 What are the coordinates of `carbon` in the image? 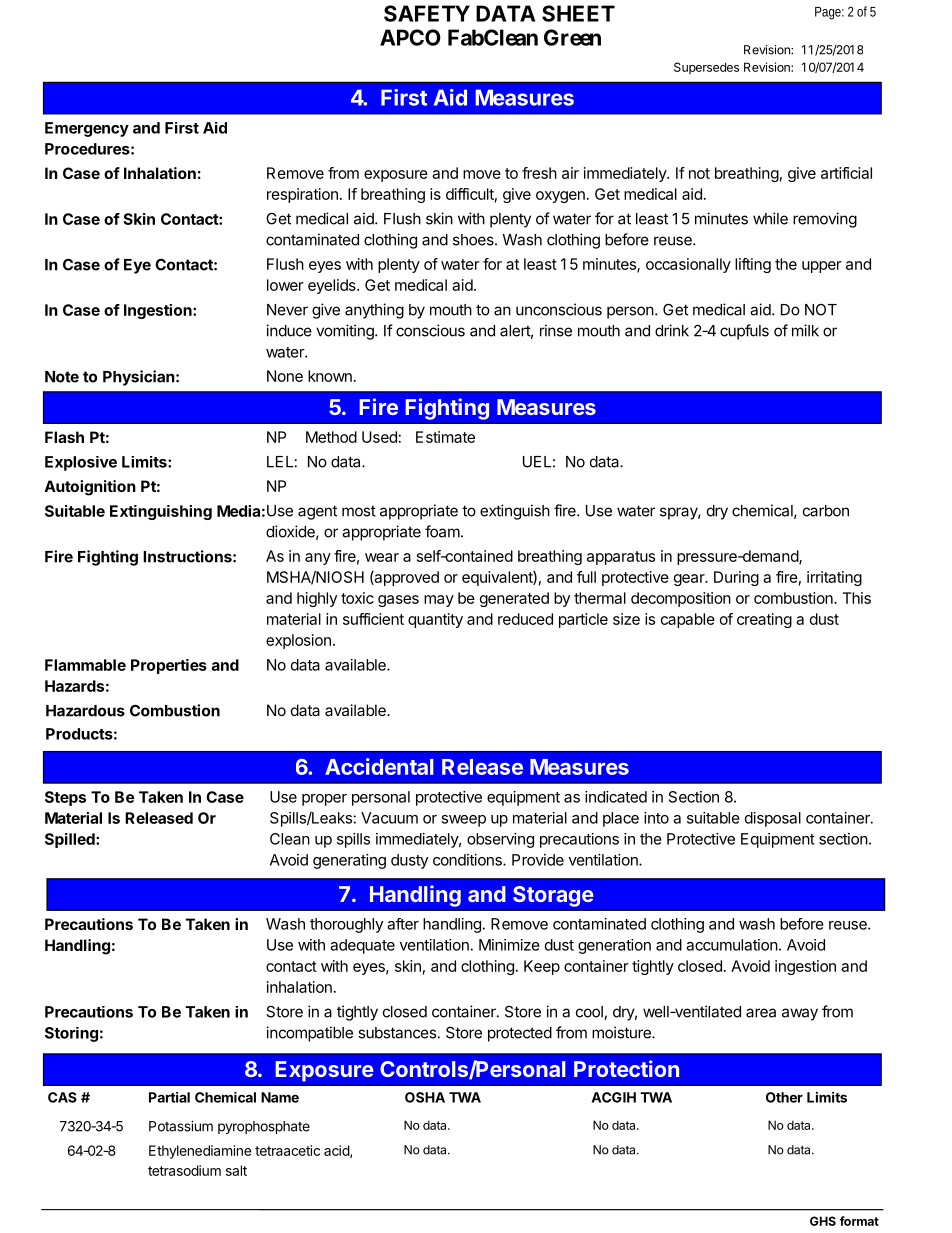 It's located at (826, 511).
